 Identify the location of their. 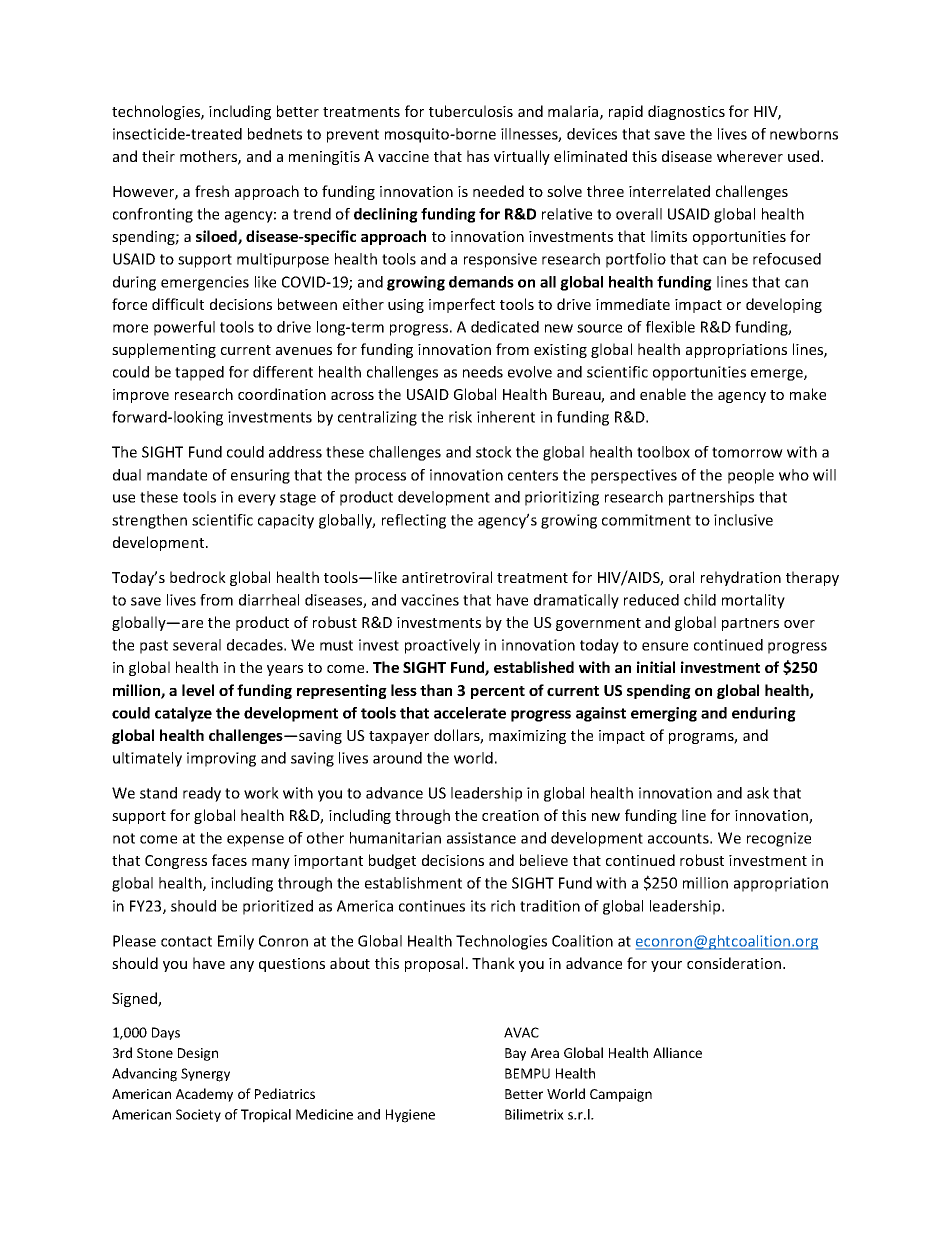
(158, 156).
